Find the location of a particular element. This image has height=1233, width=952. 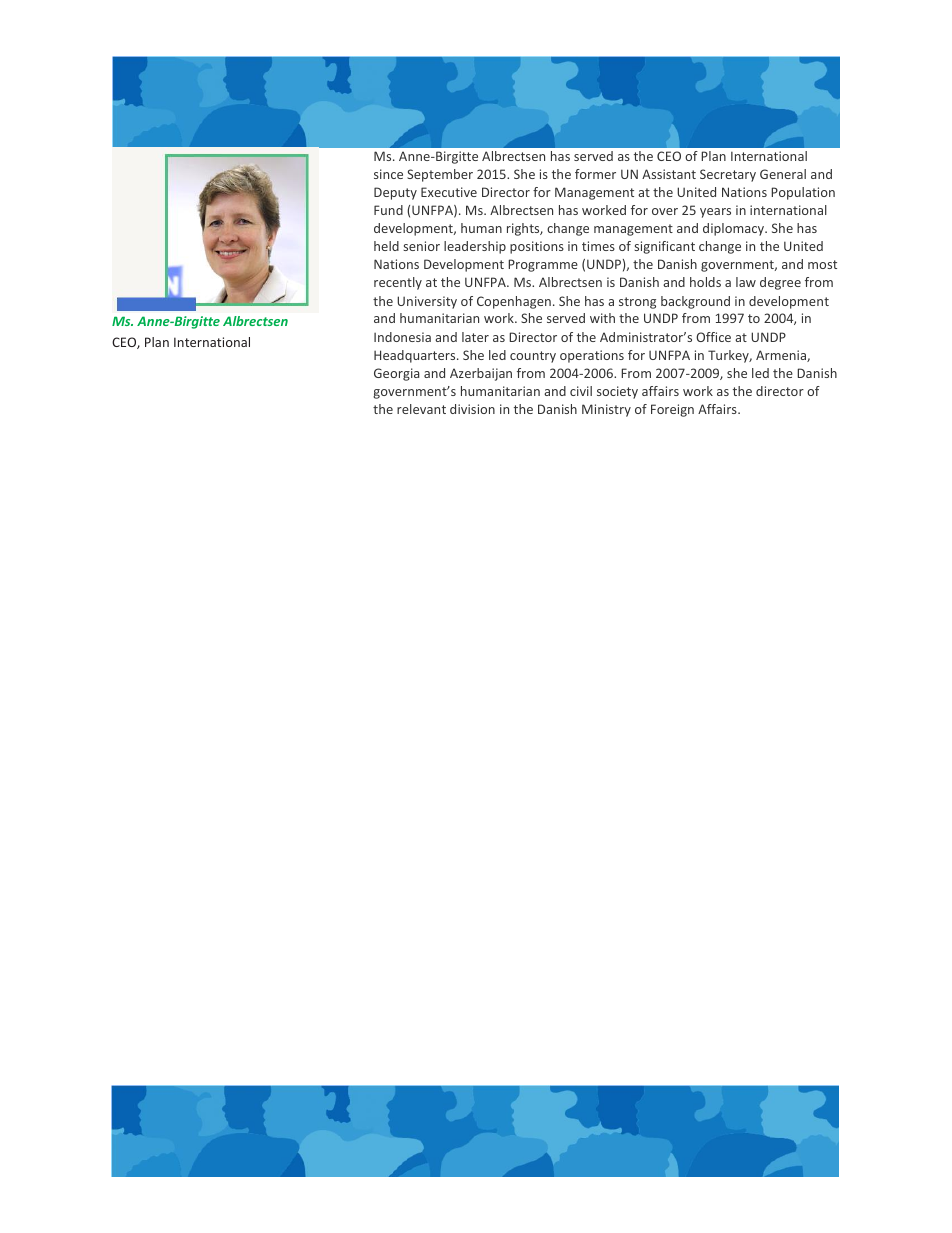

operations is located at coordinates (592, 356).
